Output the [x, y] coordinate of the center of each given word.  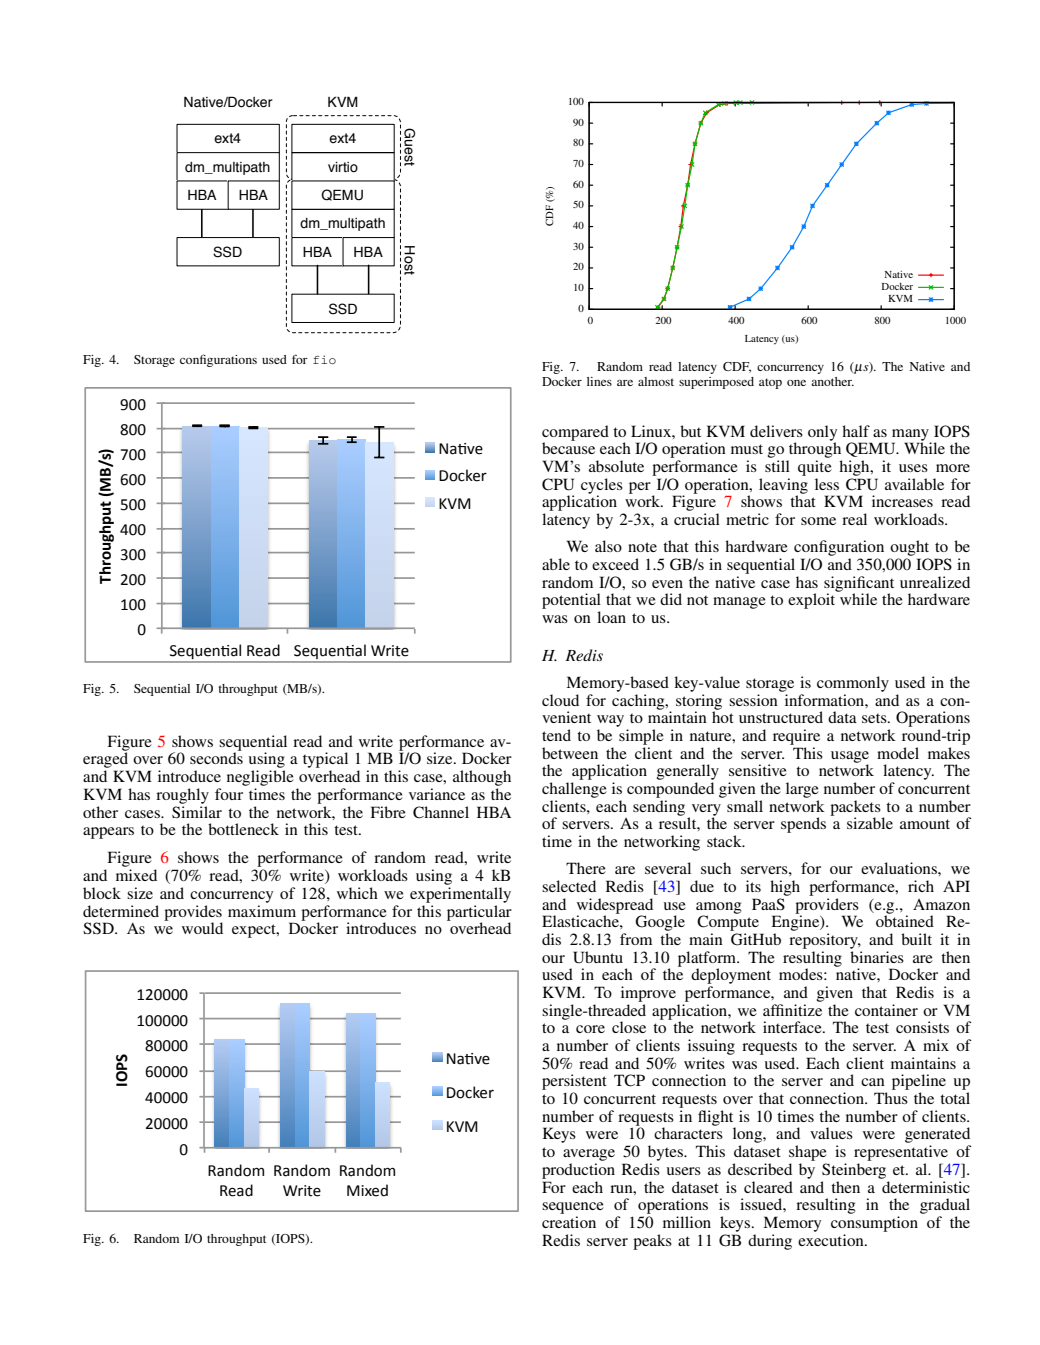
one [796, 383]
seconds [216, 757]
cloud [560, 700]
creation [569, 1222]
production [578, 1171]
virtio [343, 167]
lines [599, 381]
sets [875, 718]
